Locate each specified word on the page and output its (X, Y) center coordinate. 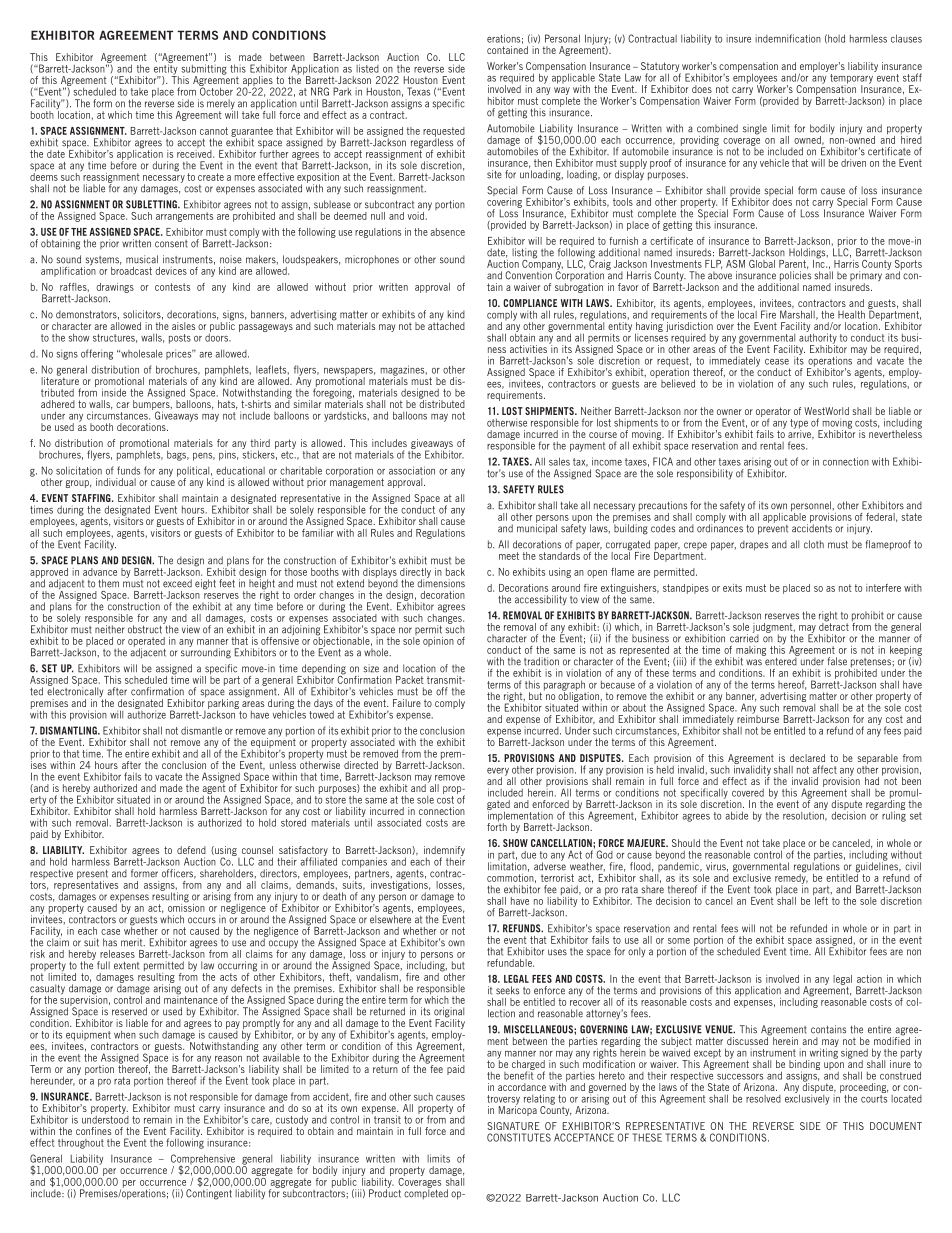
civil (913, 866)
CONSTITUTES (519, 1137)
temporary (851, 80)
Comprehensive (203, 1160)
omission (186, 906)
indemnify (444, 852)
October (216, 90)
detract (834, 625)
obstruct (146, 628)
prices (180, 354)
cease (777, 362)
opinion (438, 642)
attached (446, 325)
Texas (418, 91)
